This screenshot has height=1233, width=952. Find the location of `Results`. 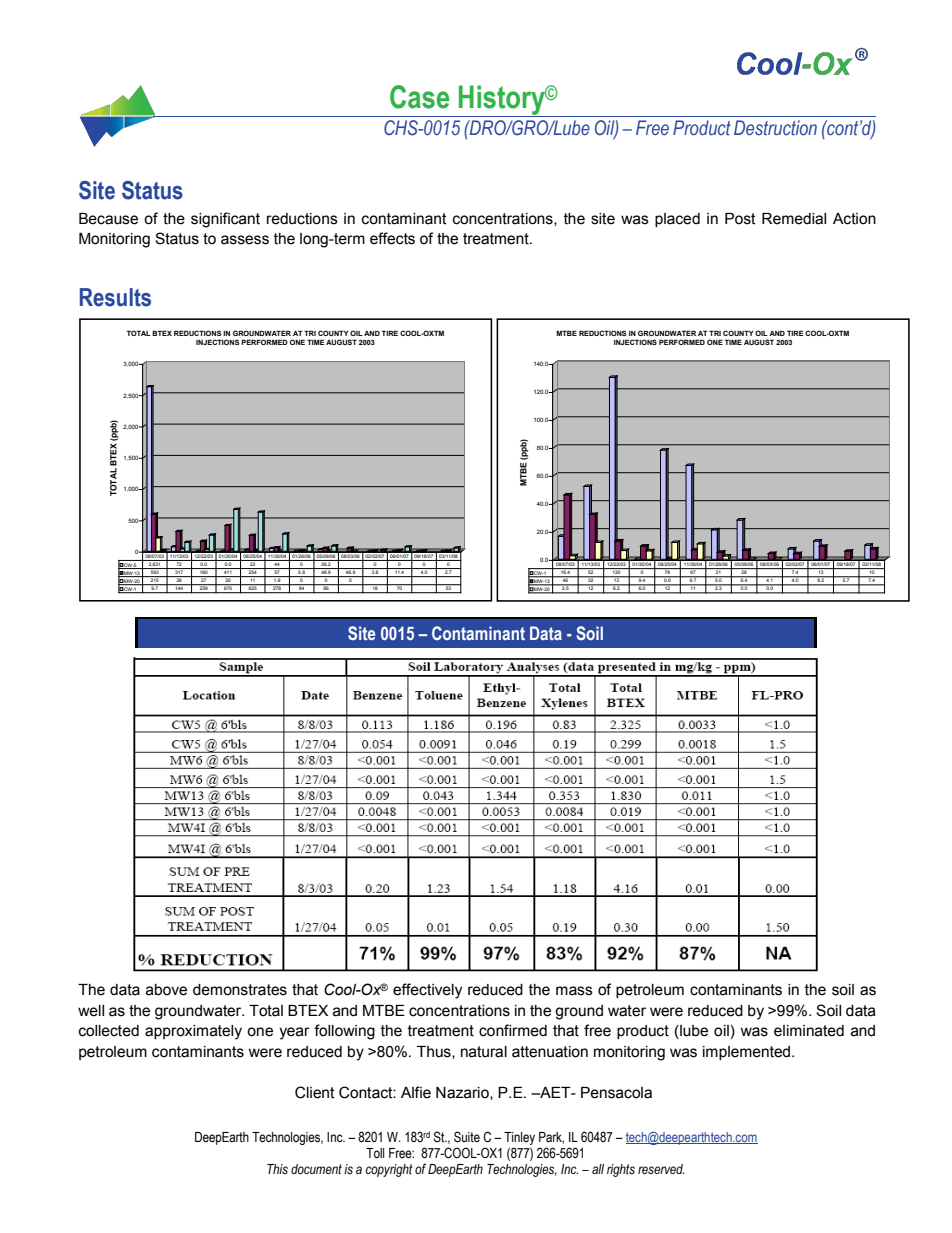

Results is located at coordinates (115, 297).
